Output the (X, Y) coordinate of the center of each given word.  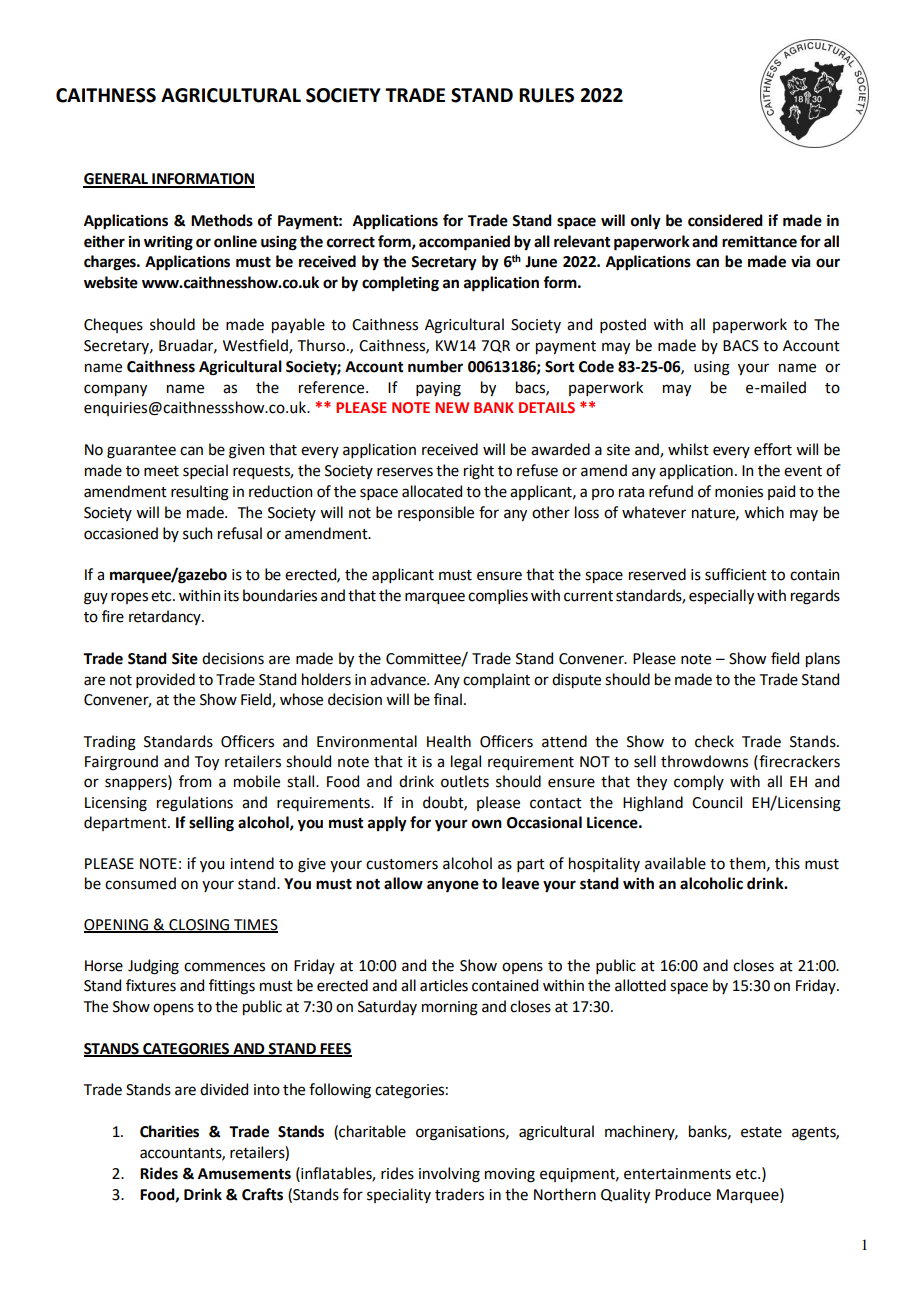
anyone (453, 886)
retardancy (166, 617)
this (787, 863)
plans (823, 659)
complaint (496, 680)
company (115, 390)
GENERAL (116, 180)
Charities (169, 1131)
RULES (546, 95)
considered (725, 220)
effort (773, 449)
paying (438, 389)
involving (449, 1175)
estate (761, 1132)
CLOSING (199, 925)
